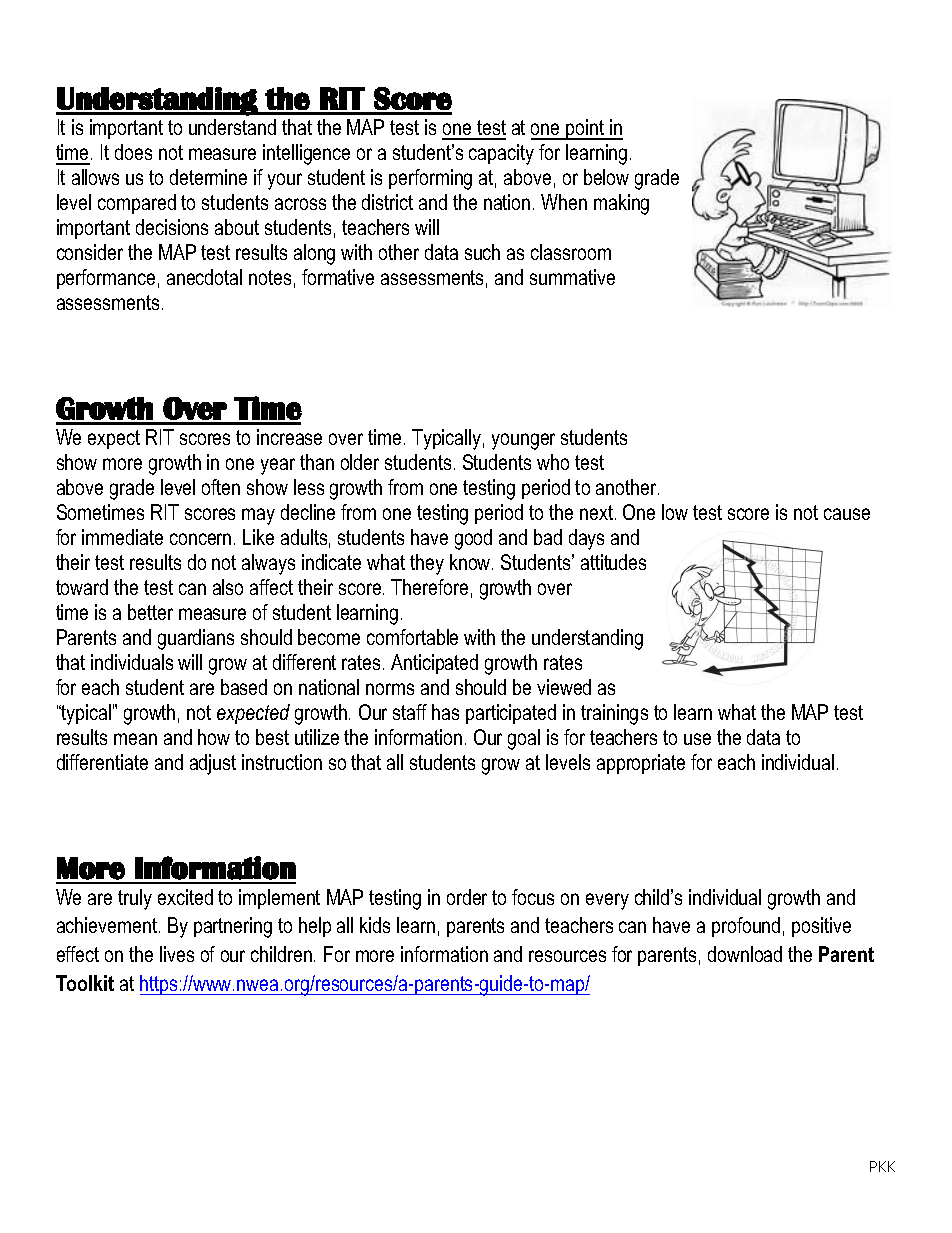 The image size is (952, 1233). I want to click on trainings, so click(614, 714).
